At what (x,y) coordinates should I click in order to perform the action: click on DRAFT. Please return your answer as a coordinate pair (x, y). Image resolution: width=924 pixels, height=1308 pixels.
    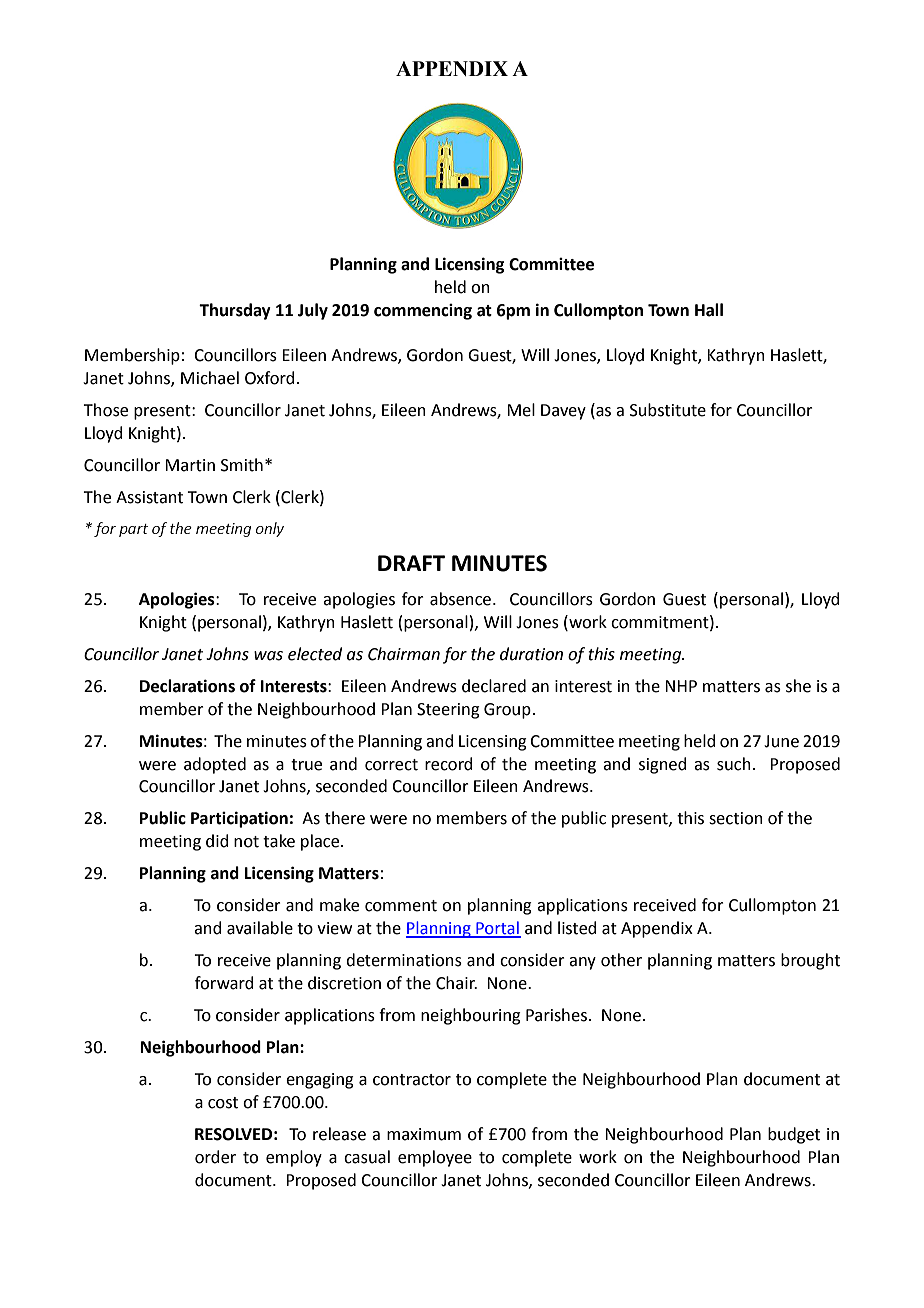
    Looking at the image, I should click on (411, 563).
